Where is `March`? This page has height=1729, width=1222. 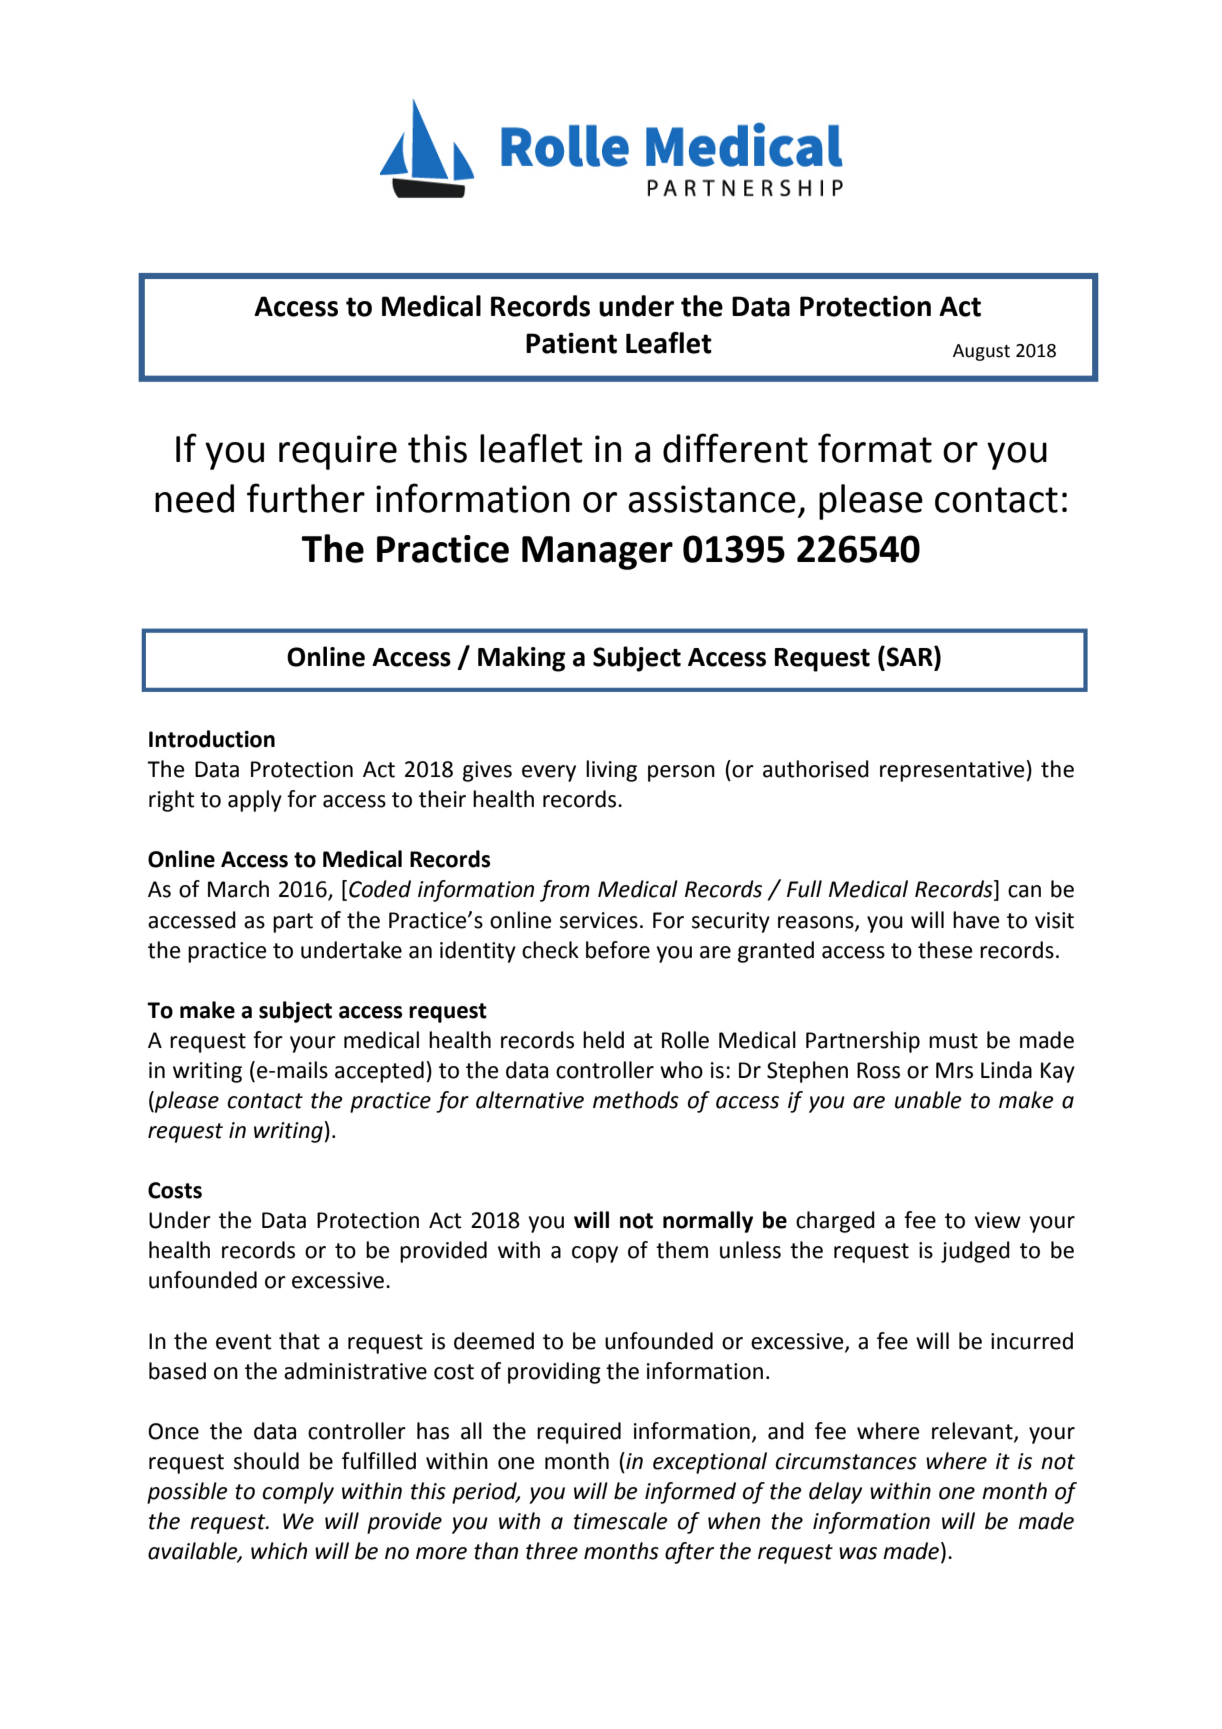 March is located at coordinates (238, 889).
